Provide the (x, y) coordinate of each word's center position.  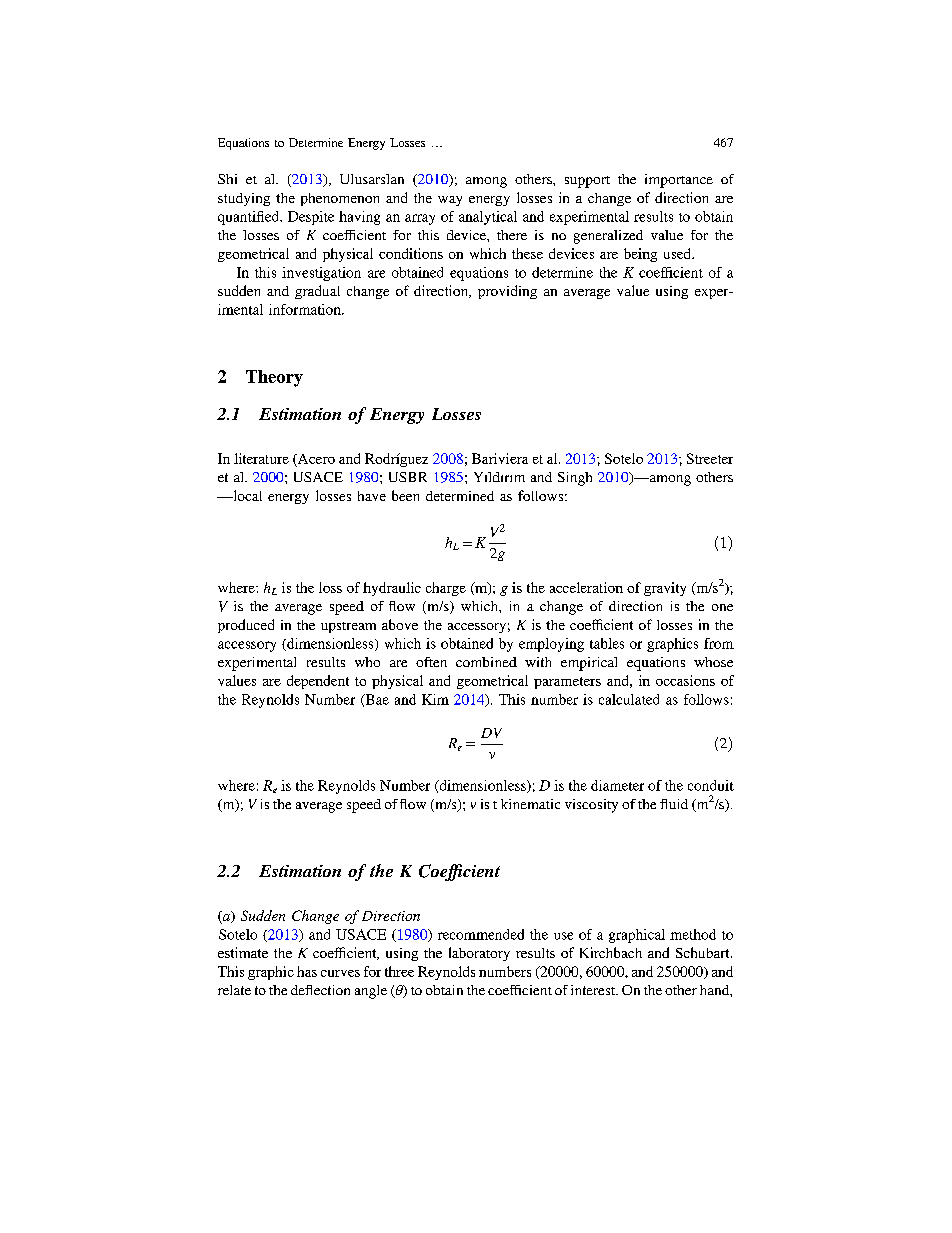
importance (679, 181)
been (405, 495)
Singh (575, 479)
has (307, 971)
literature (261, 458)
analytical (488, 218)
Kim (435, 699)
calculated (629, 699)
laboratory (479, 954)
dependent (318, 682)
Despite (311, 218)
